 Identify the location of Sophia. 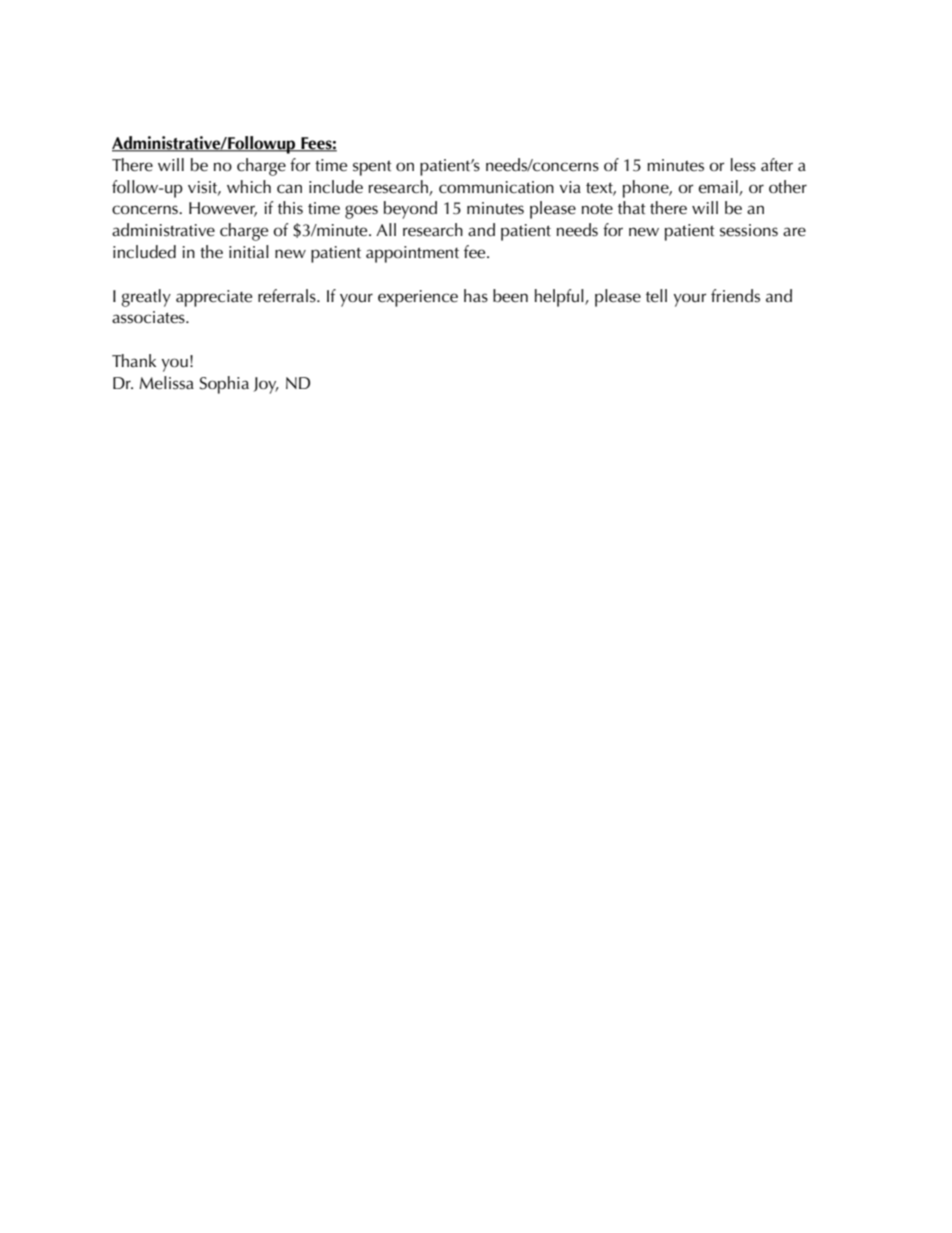
(224, 385).
